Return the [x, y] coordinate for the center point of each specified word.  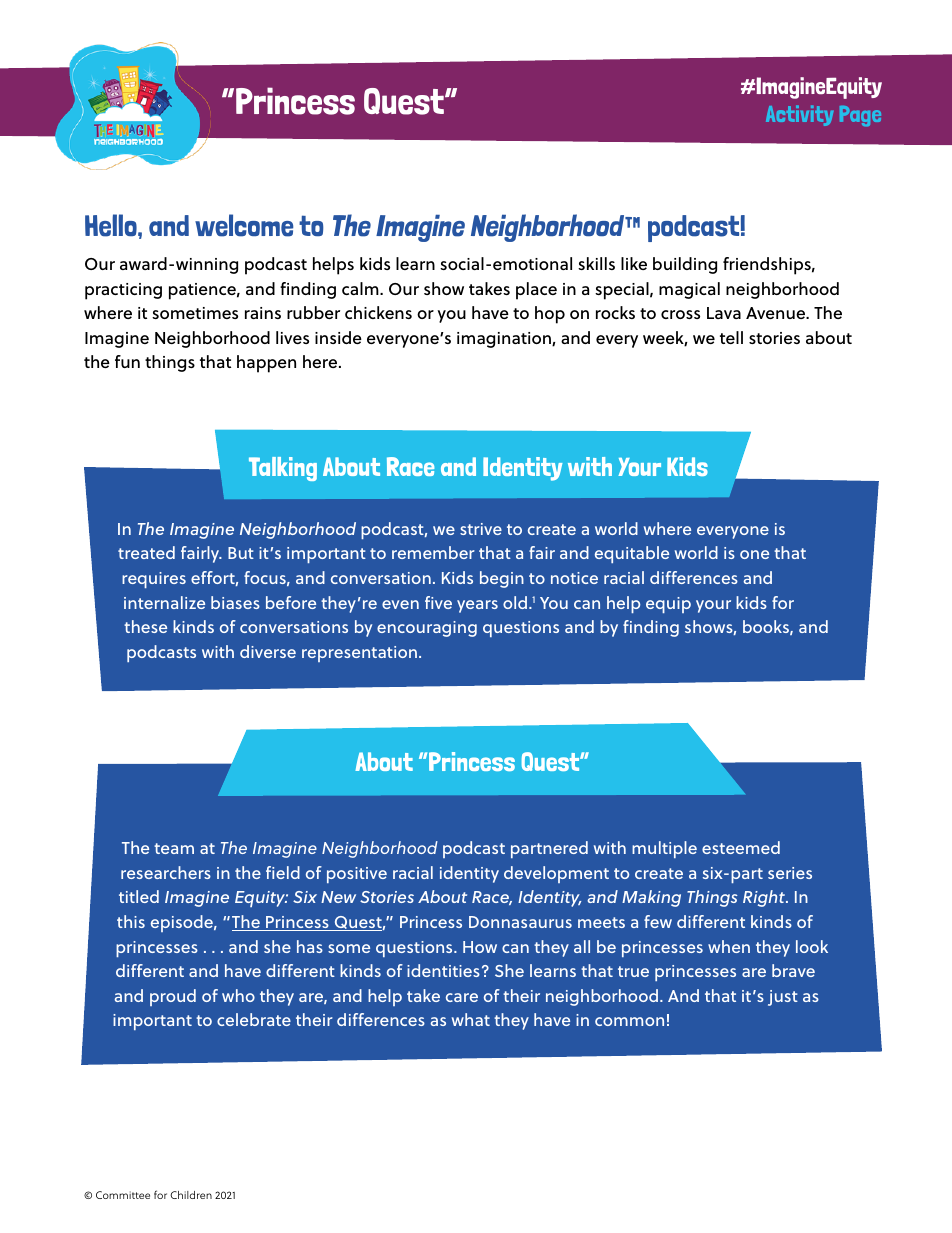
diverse [268, 651]
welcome [244, 225]
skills [596, 263]
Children [191, 1195]
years [477, 606]
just [783, 998]
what [471, 1019]
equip [668, 605]
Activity [799, 115]
